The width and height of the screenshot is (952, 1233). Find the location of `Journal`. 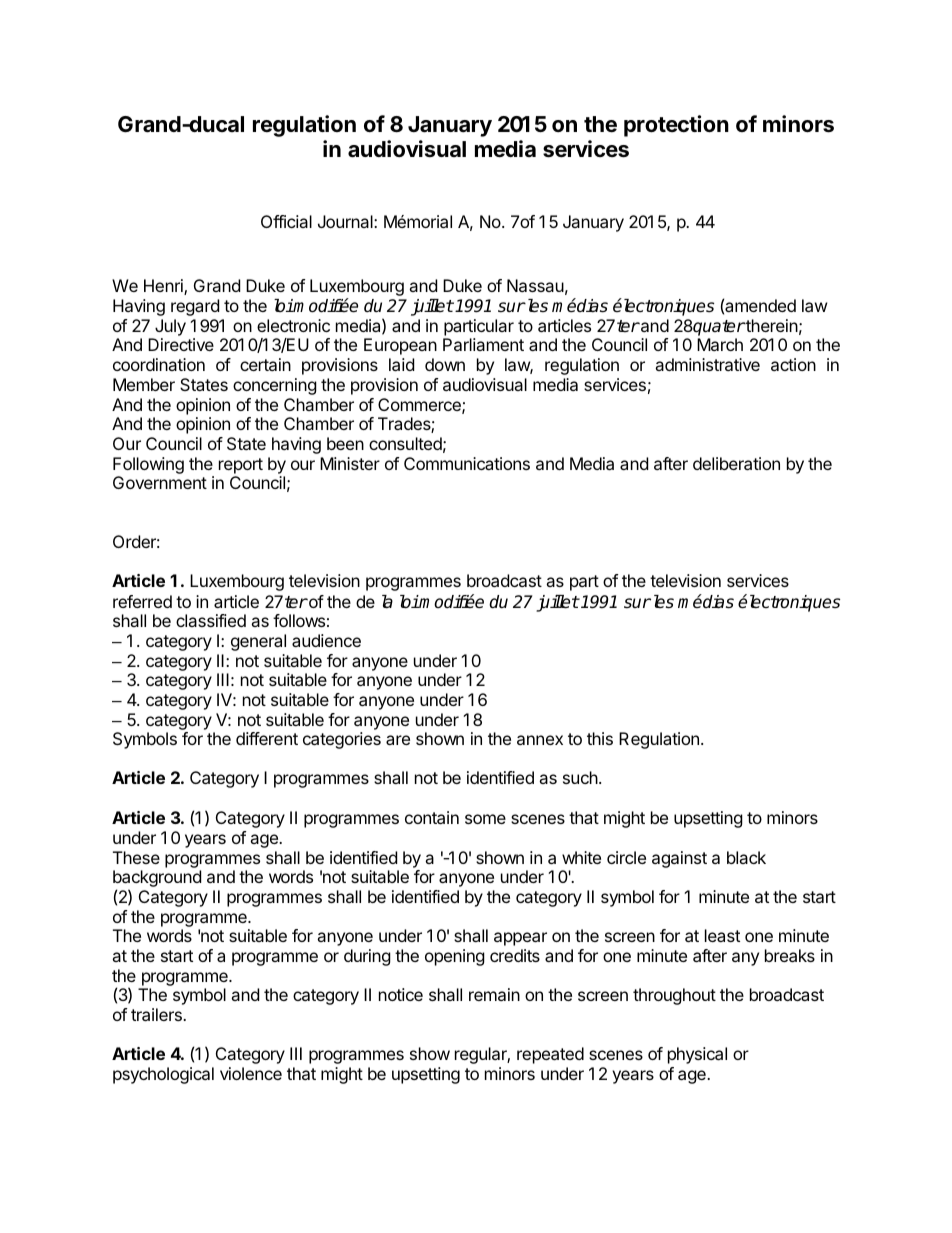

Journal is located at coordinates (346, 221).
